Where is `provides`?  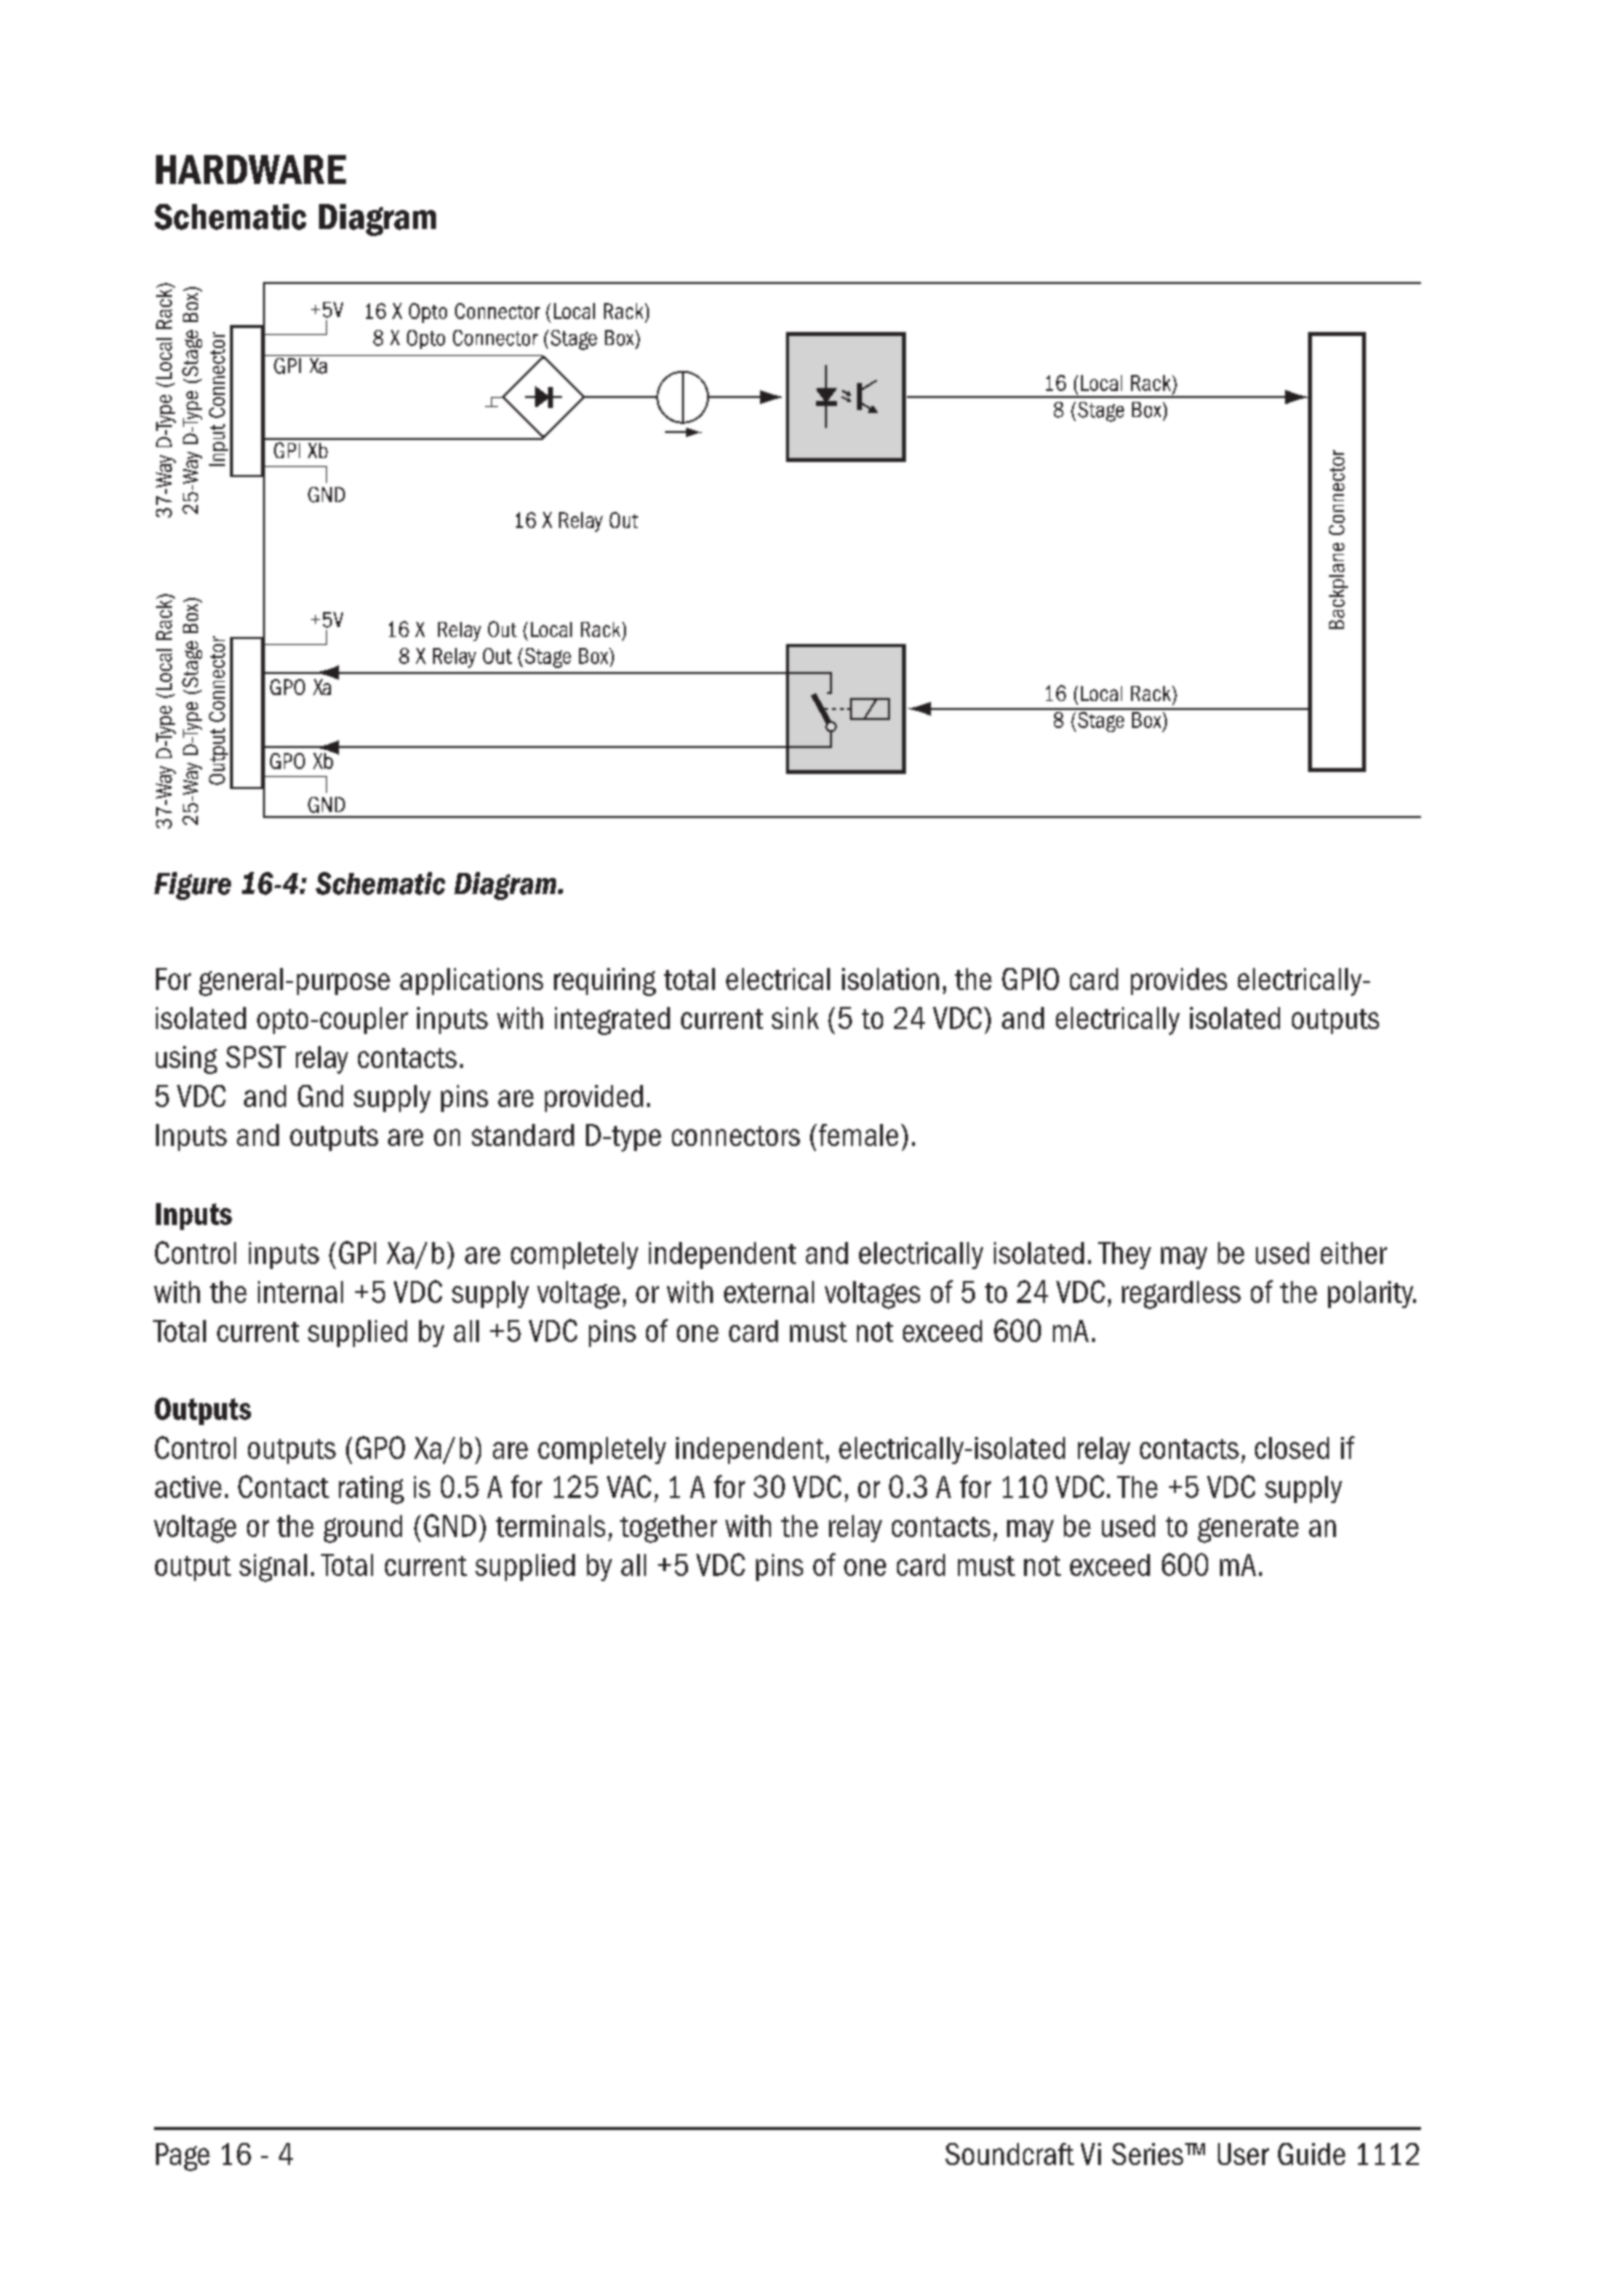
provides is located at coordinates (1179, 981).
